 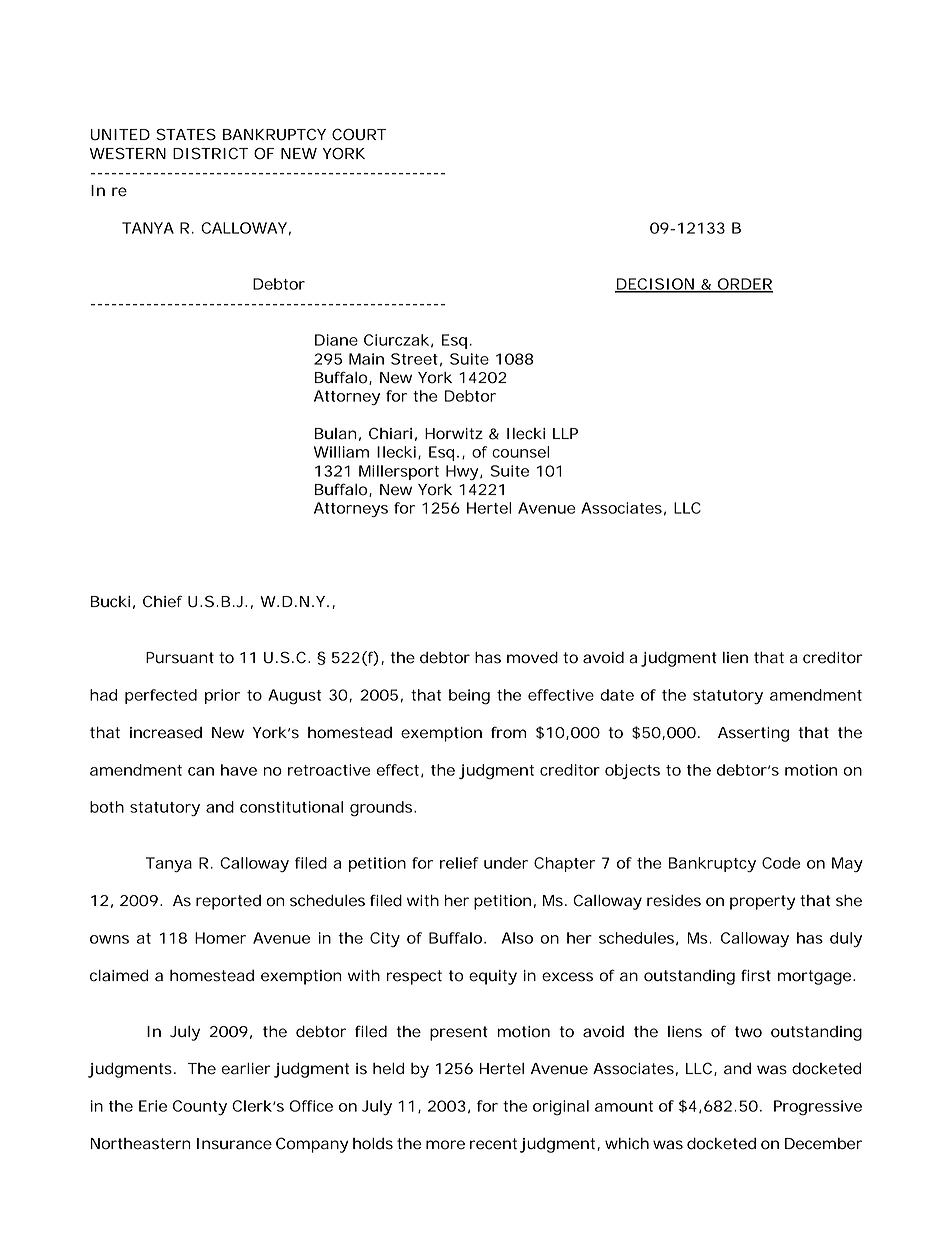 I want to click on COURT, so click(x=359, y=134).
